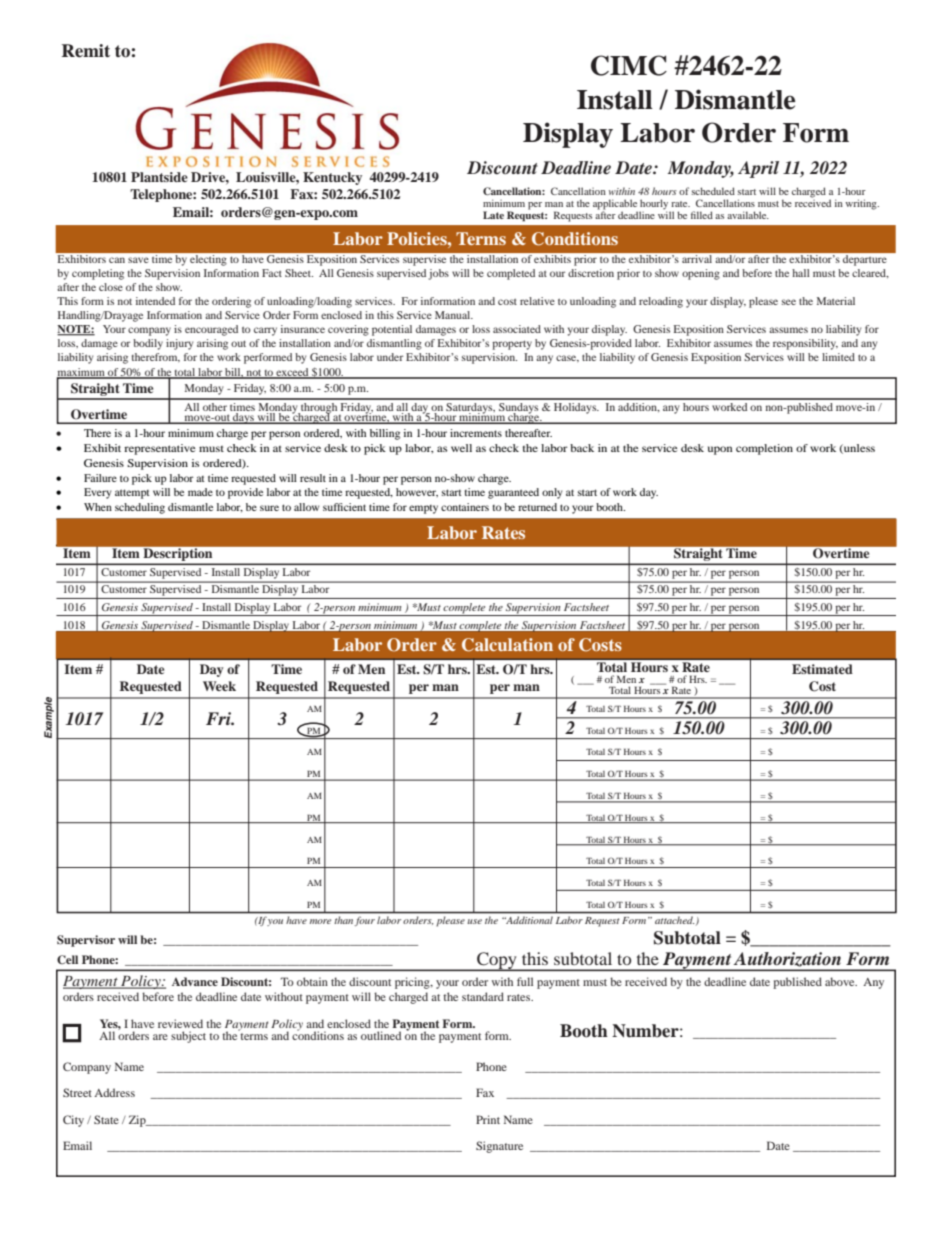 The height and width of the document is (1233, 952). I want to click on Calculation, so click(507, 645).
